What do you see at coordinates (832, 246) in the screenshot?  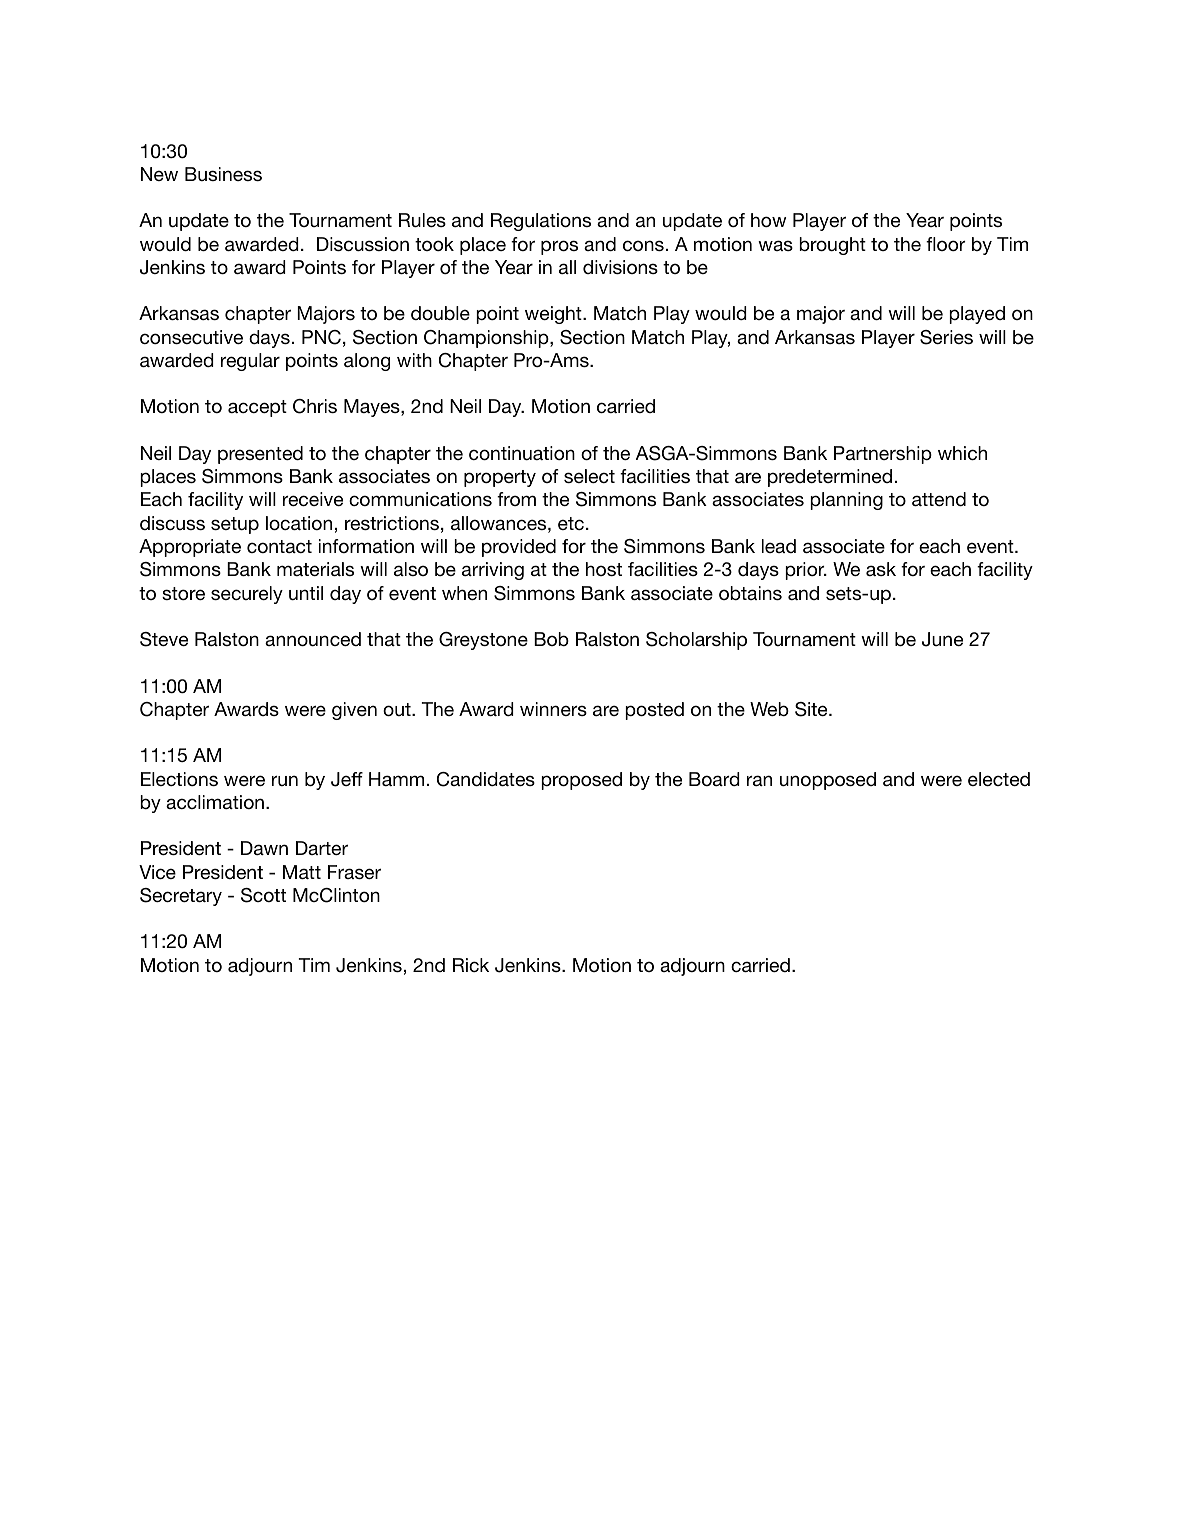 I see `brought` at bounding box center [832, 246].
